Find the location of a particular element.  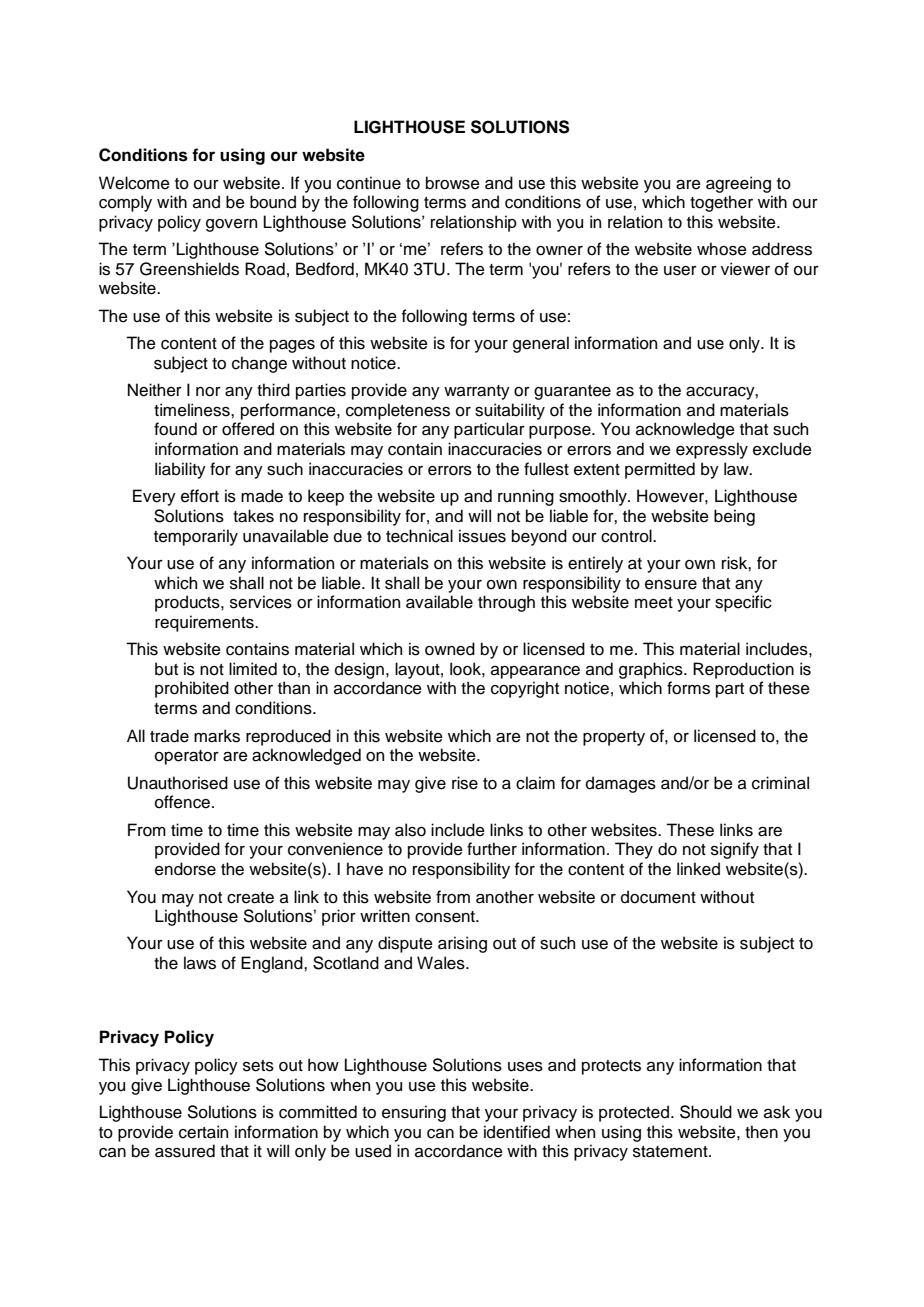

Should is located at coordinates (706, 1112).
